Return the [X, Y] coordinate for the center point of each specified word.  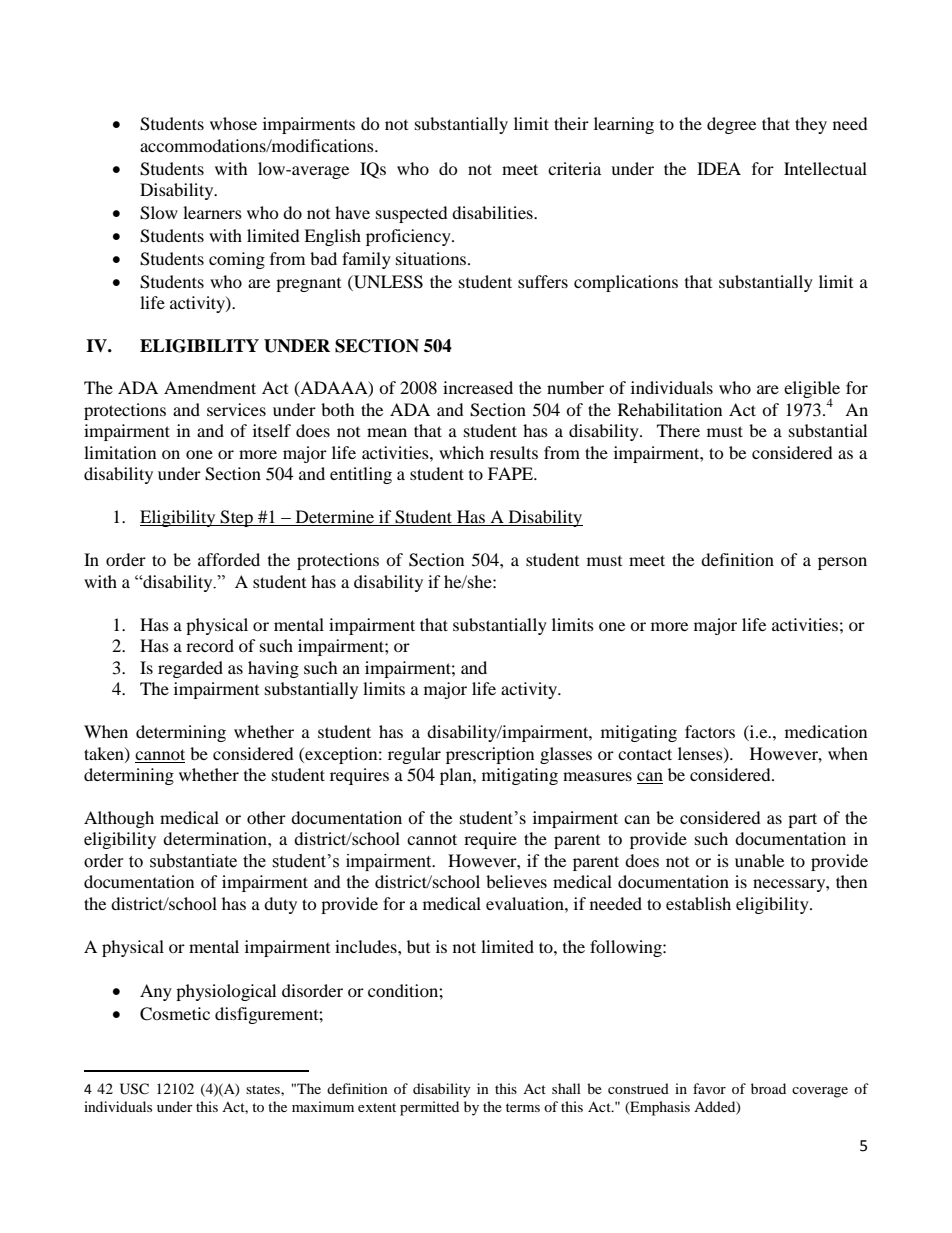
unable [759, 860]
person [842, 563]
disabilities [493, 212]
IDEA [719, 168]
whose [233, 123]
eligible [812, 391]
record [210, 645]
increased [478, 387]
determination [216, 838]
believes [516, 881]
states [264, 1089]
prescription [490, 755]
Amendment [210, 387]
